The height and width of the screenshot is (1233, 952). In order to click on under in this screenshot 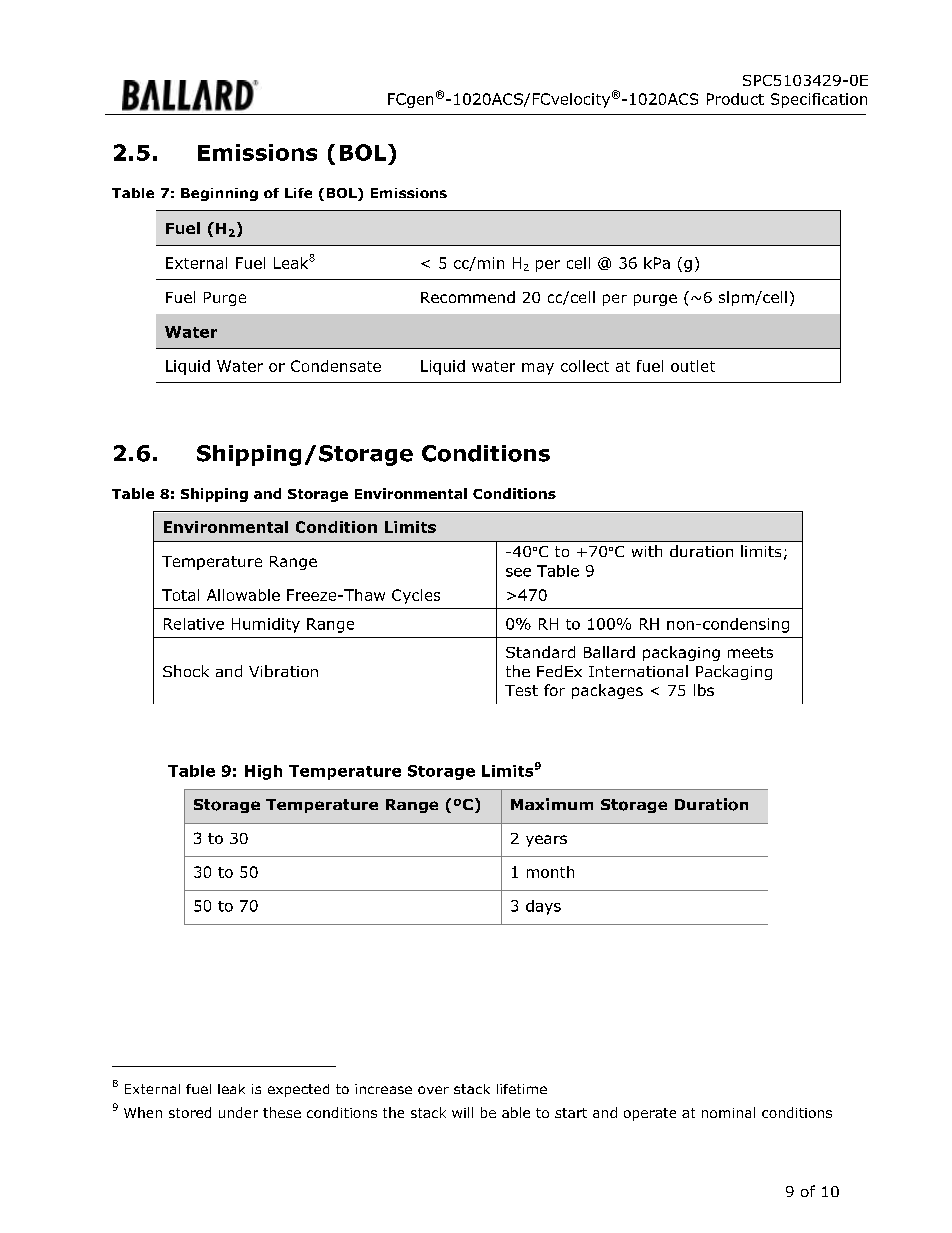, I will do `click(238, 1112)`.
